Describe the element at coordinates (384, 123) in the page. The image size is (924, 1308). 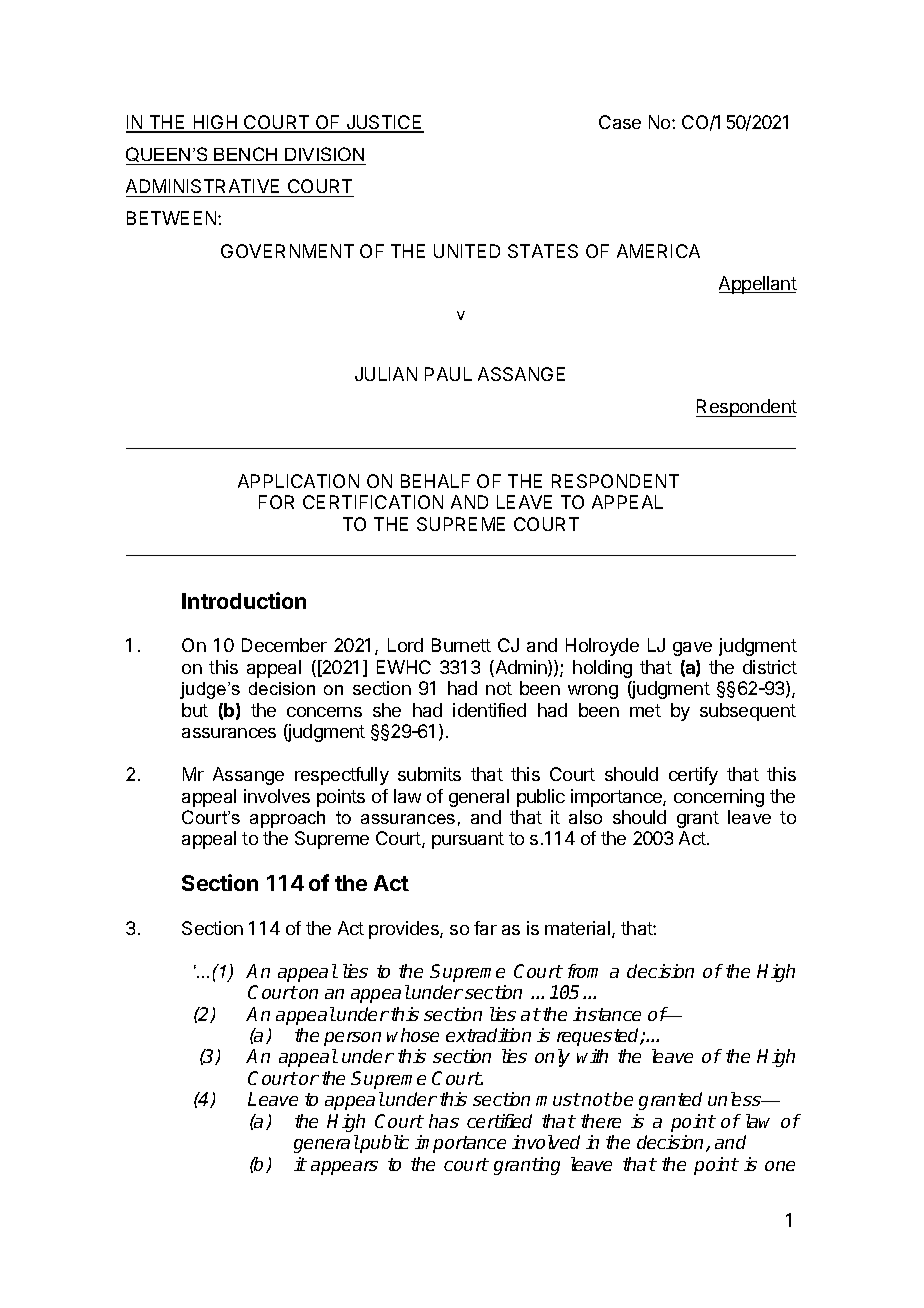
I see `JUSTICE` at that location.
